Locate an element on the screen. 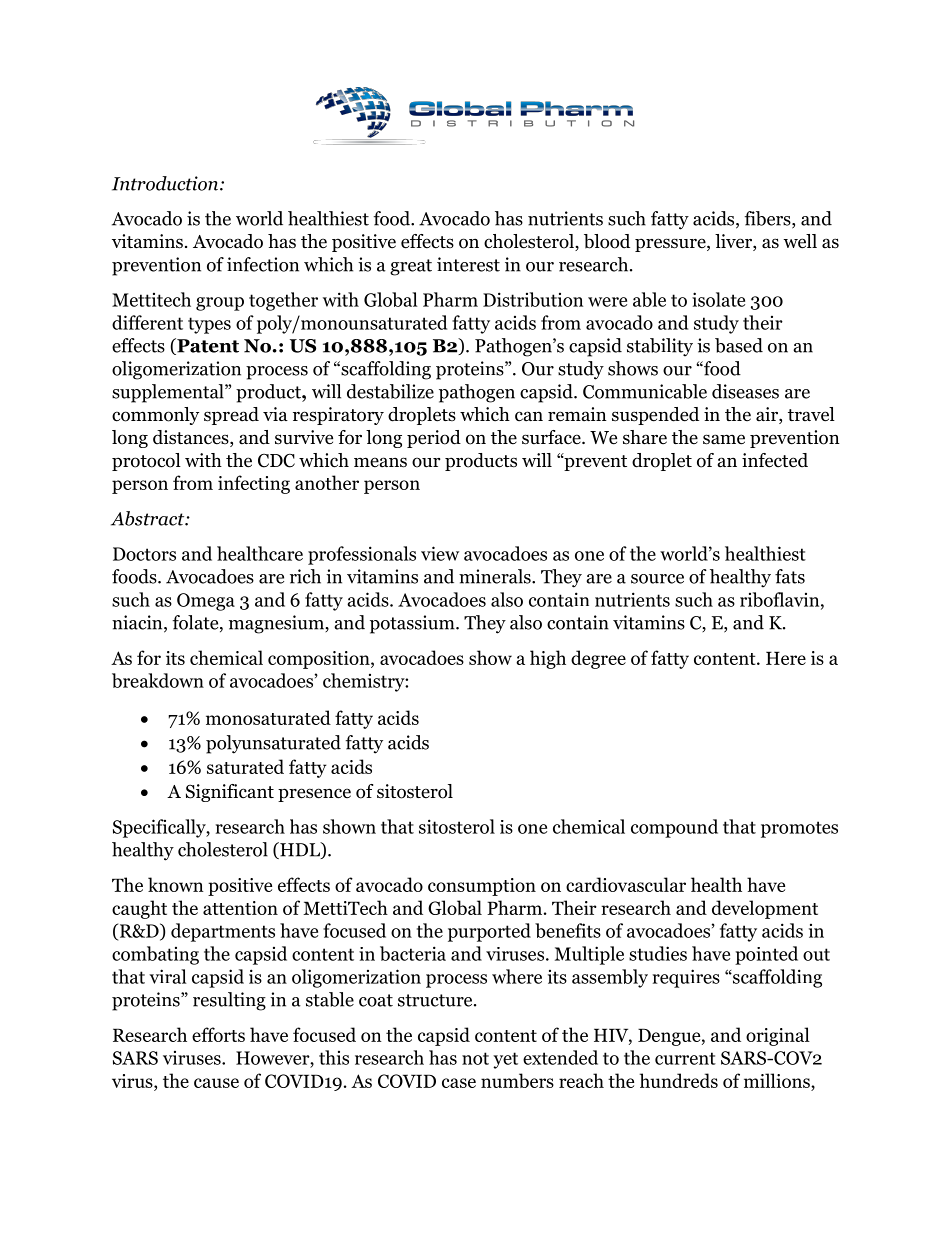 This screenshot has width=952, height=1233. Significant is located at coordinates (230, 793).
